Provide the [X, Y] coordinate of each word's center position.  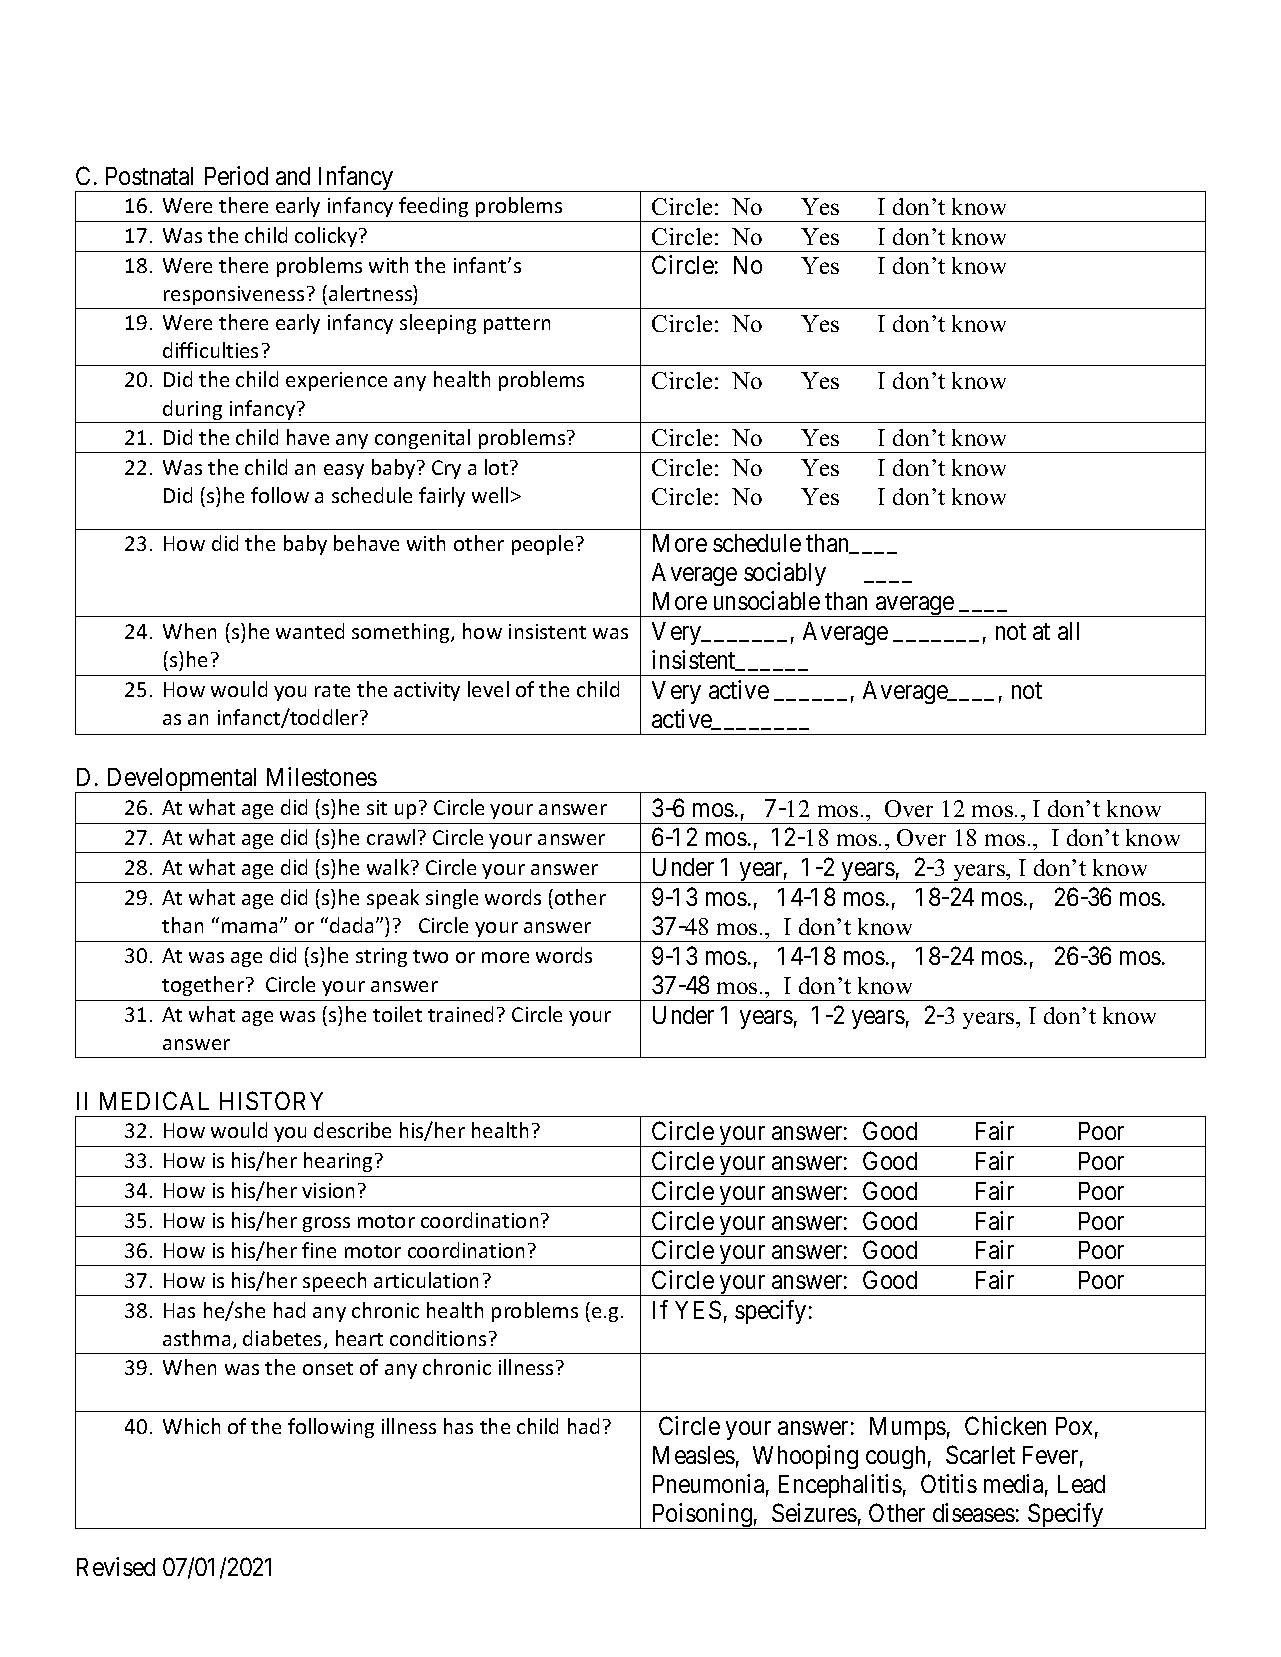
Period [236, 175]
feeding [433, 207]
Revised [116, 1566]
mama [249, 927]
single [452, 899]
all [1068, 631]
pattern [517, 325]
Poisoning [702, 1516]
